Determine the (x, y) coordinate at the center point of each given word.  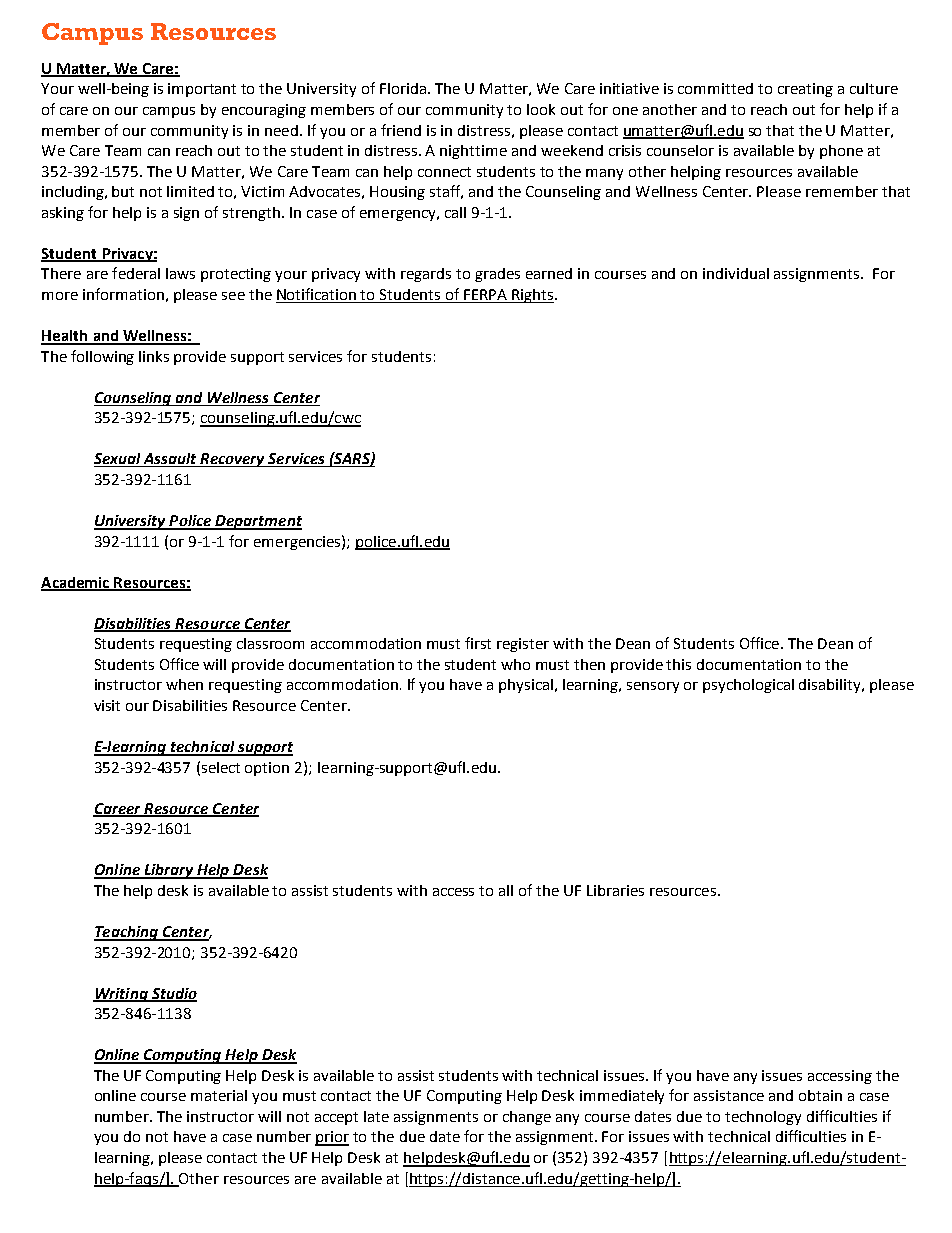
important (202, 90)
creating (805, 90)
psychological (748, 686)
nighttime (473, 152)
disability (831, 686)
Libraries (615, 890)
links (154, 356)
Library (169, 871)
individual (736, 273)
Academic (76, 583)
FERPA (485, 294)
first (478, 643)
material (219, 1095)
